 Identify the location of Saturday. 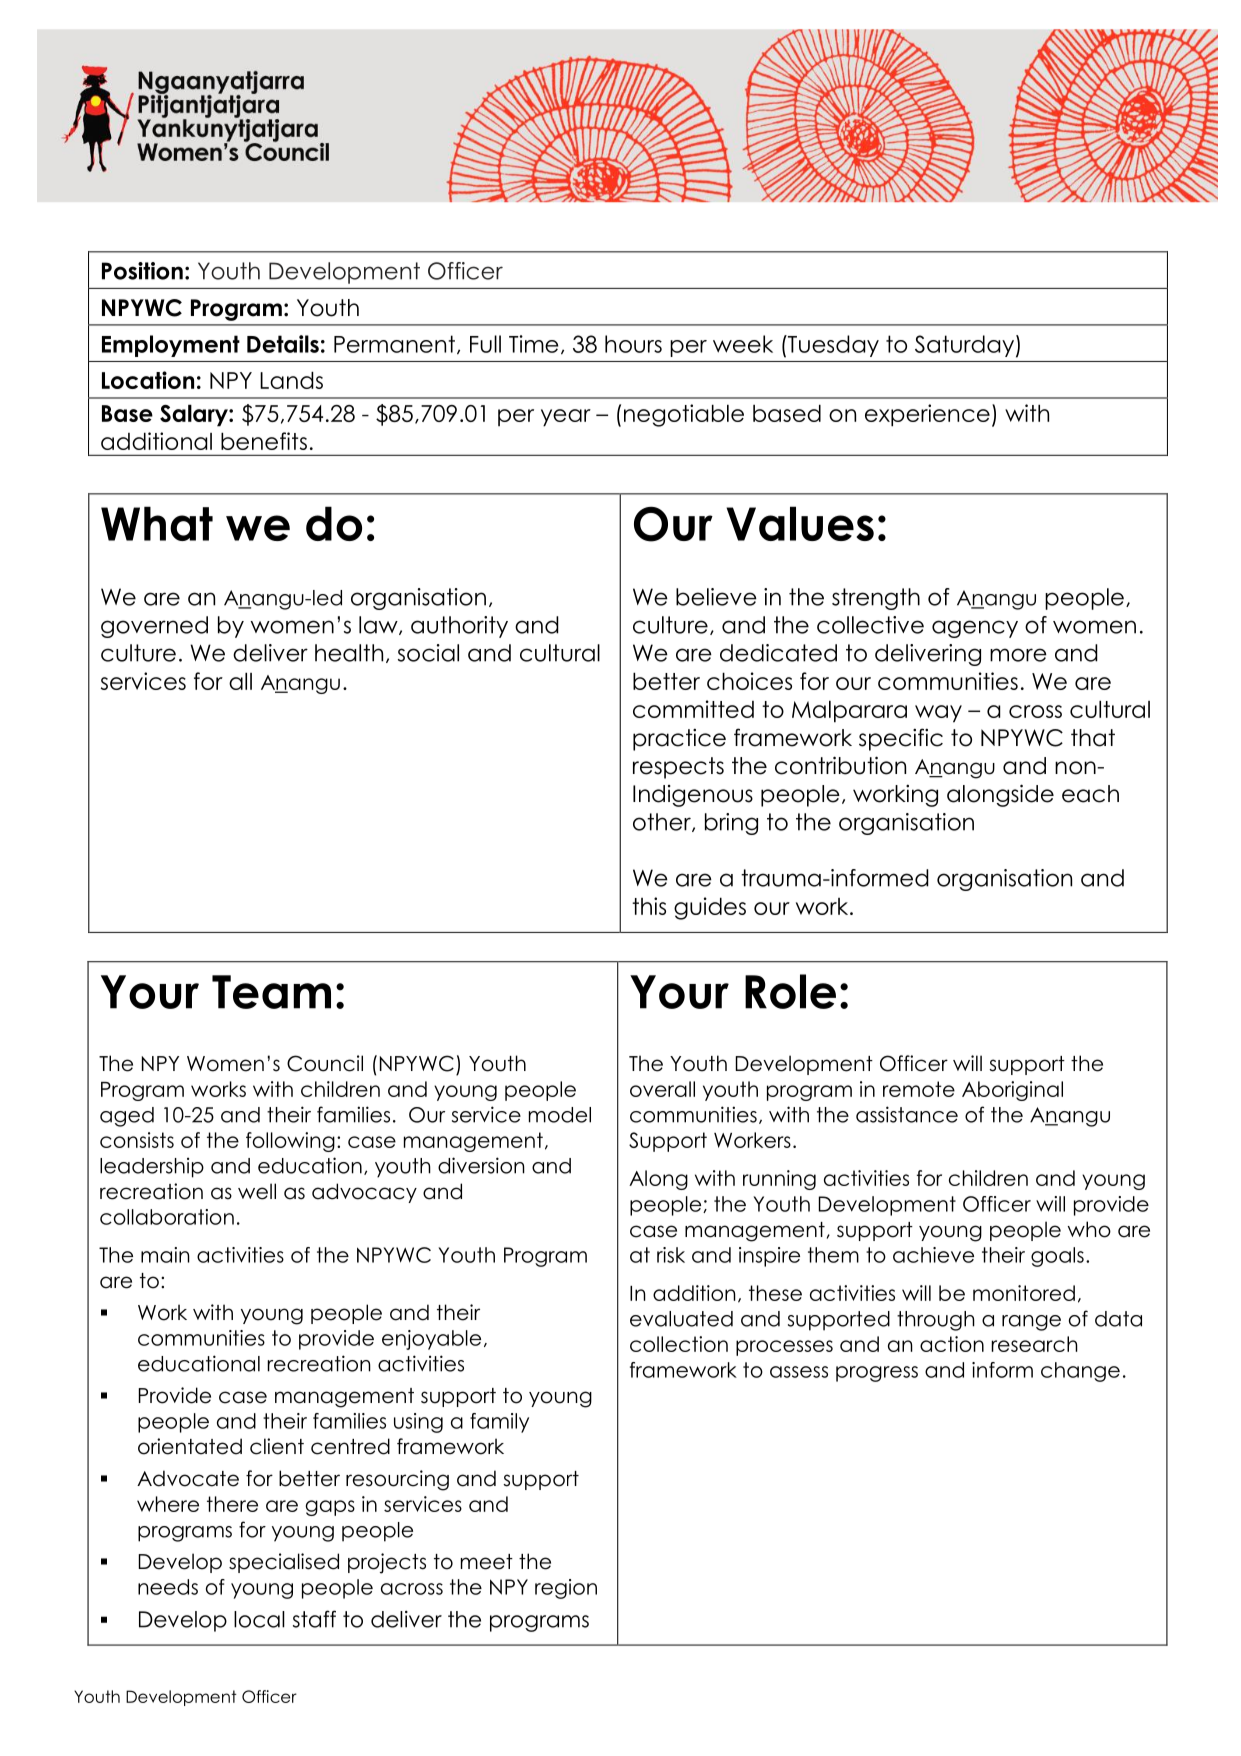
(964, 346).
